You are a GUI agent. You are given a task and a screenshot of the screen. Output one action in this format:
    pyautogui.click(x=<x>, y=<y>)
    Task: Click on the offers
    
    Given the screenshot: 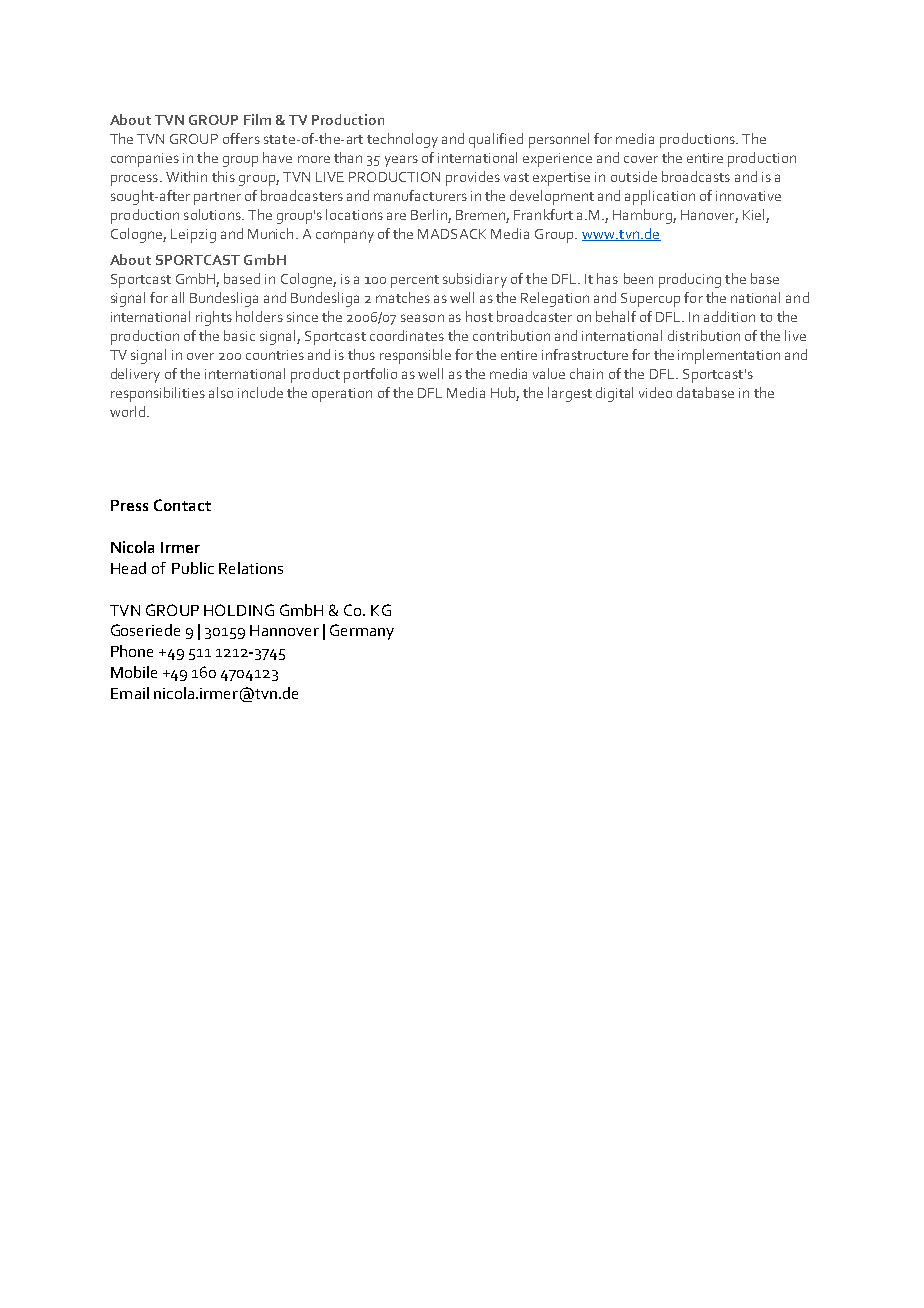 What is the action you would take?
    pyautogui.click(x=241, y=138)
